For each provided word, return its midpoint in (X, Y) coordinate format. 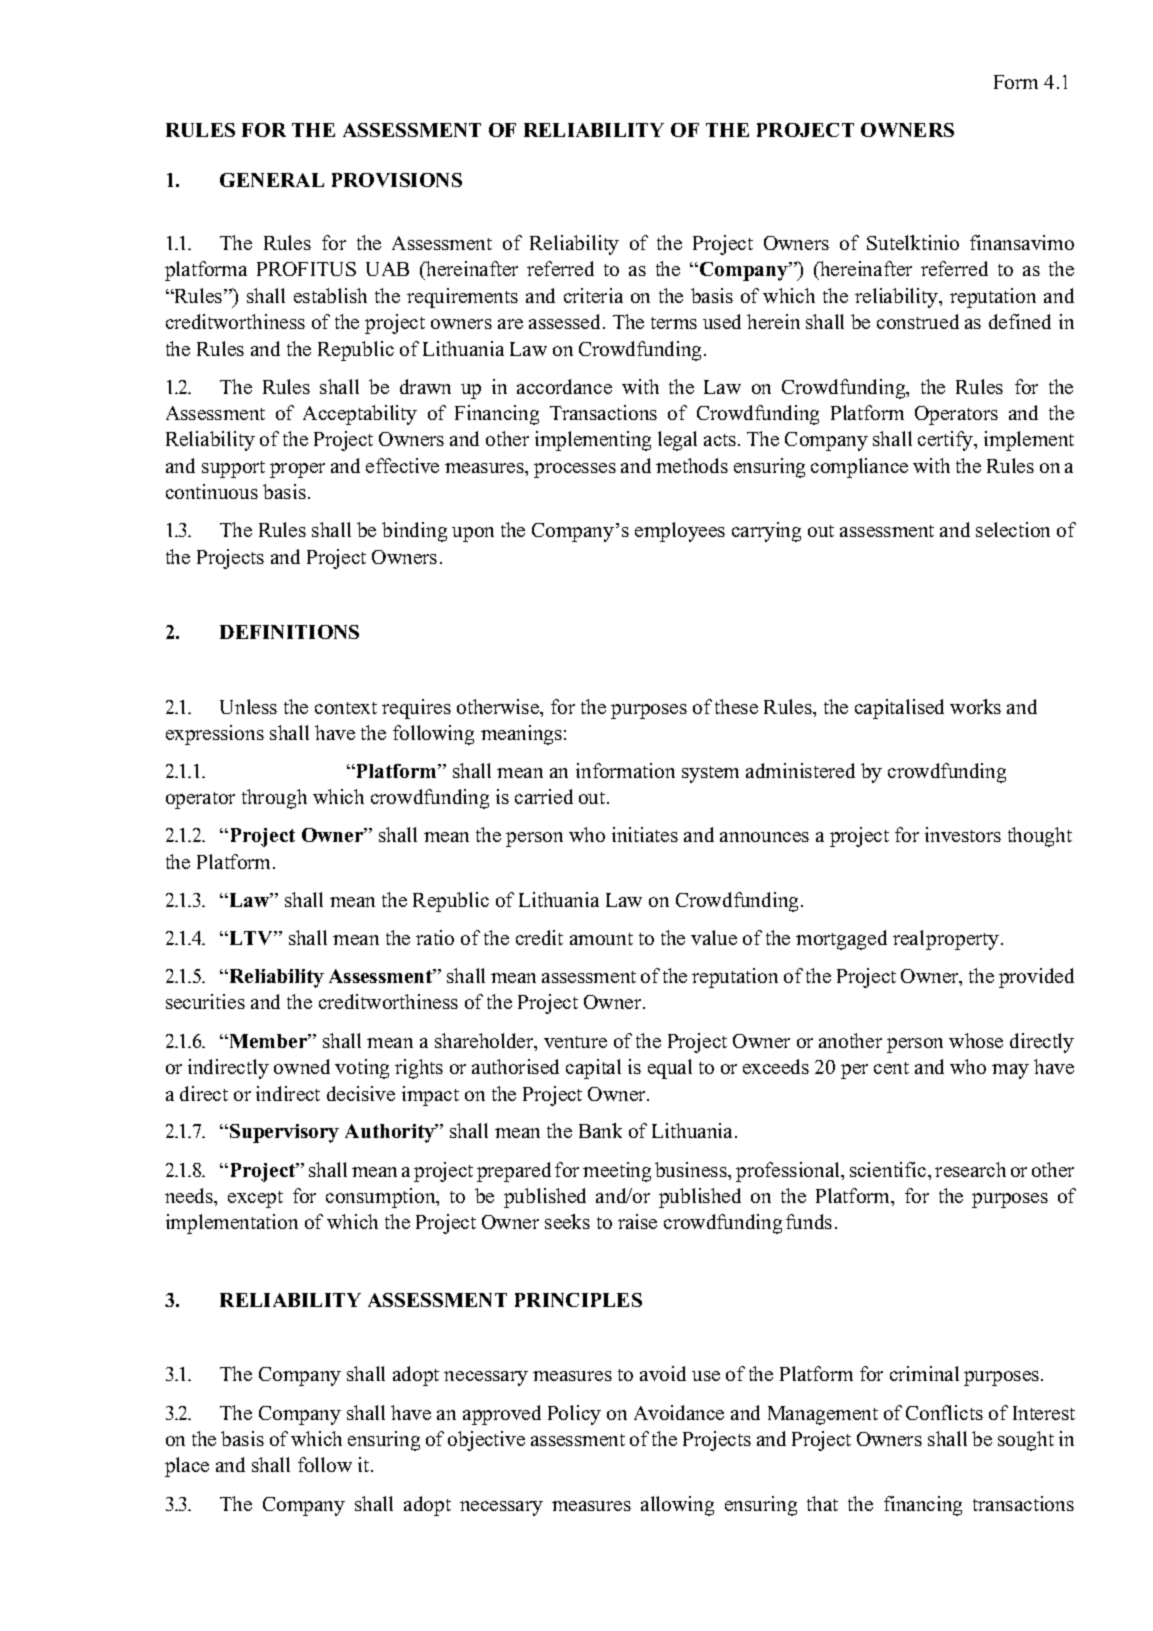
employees (680, 532)
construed (918, 321)
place (187, 1467)
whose (976, 1040)
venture (575, 1042)
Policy (574, 1415)
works (975, 706)
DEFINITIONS (289, 632)
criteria (593, 295)
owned (302, 1066)
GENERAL (272, 180)
